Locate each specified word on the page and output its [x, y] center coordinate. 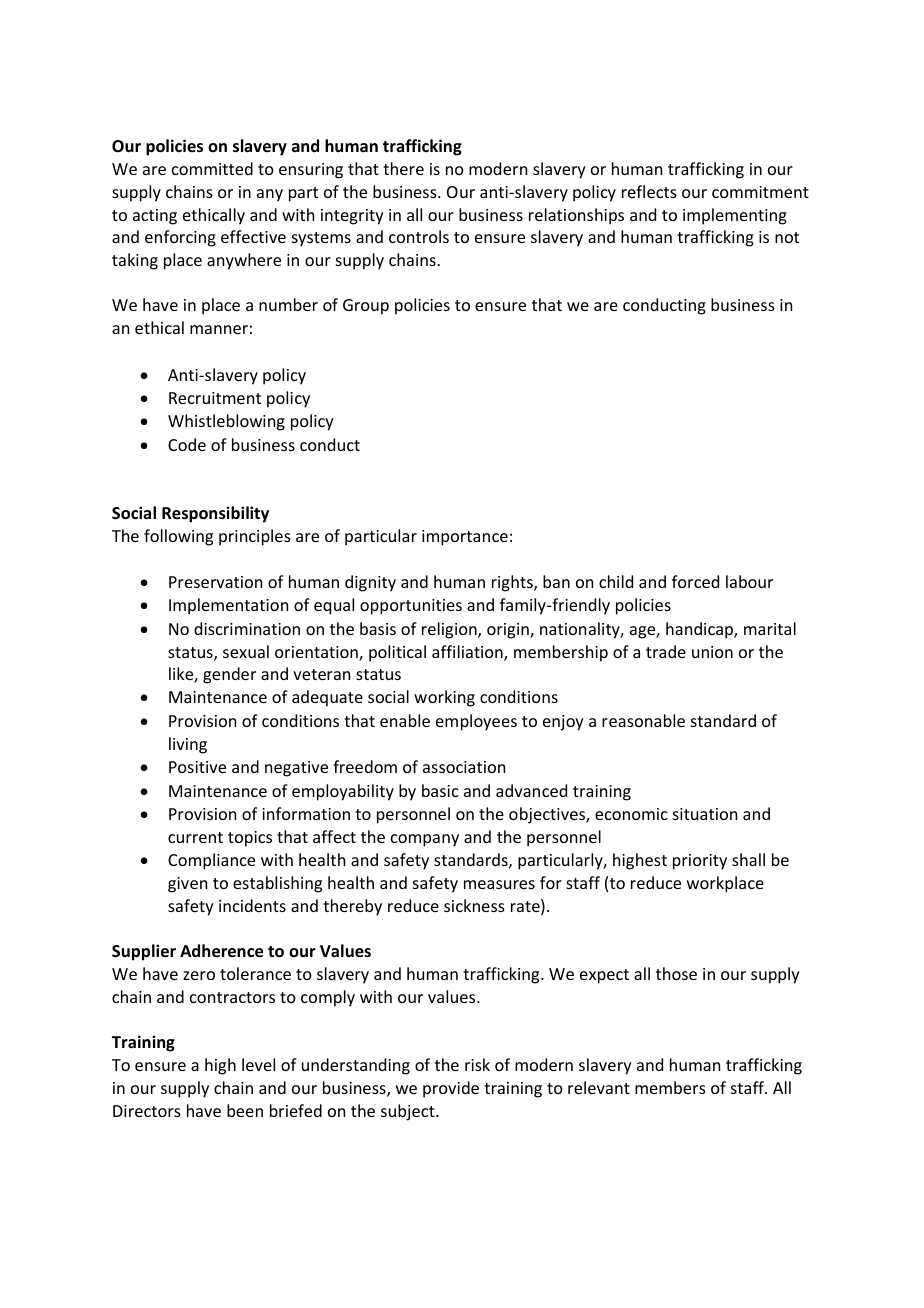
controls [419, 236]
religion [450, 630]
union [712, 652]
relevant [599, 1087]
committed [212, 168]
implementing [735, 216]
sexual [246, 651]
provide [451, 1089]
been [245, 1110]
